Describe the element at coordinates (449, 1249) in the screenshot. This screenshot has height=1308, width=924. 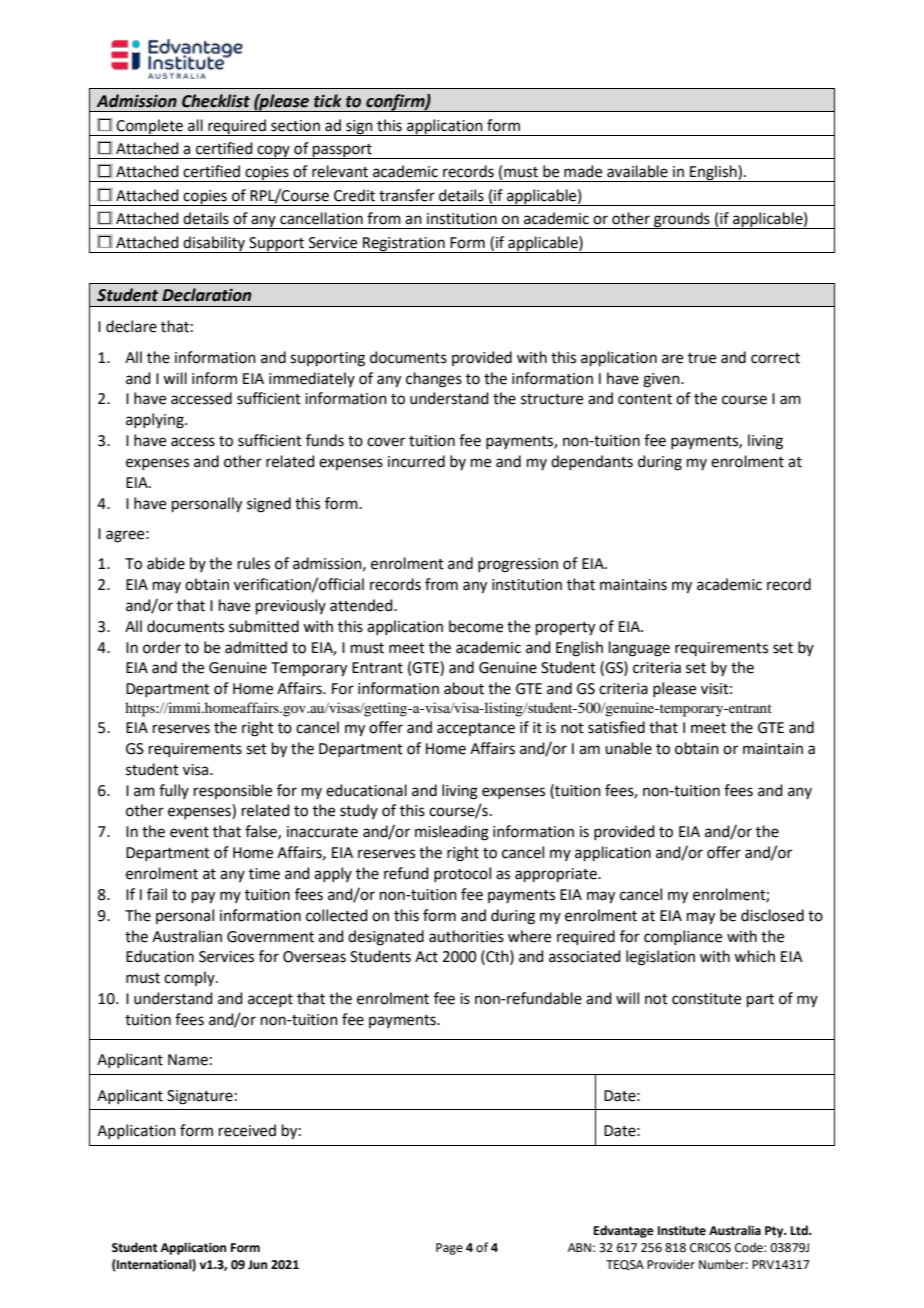
I see `Page` at that location.
